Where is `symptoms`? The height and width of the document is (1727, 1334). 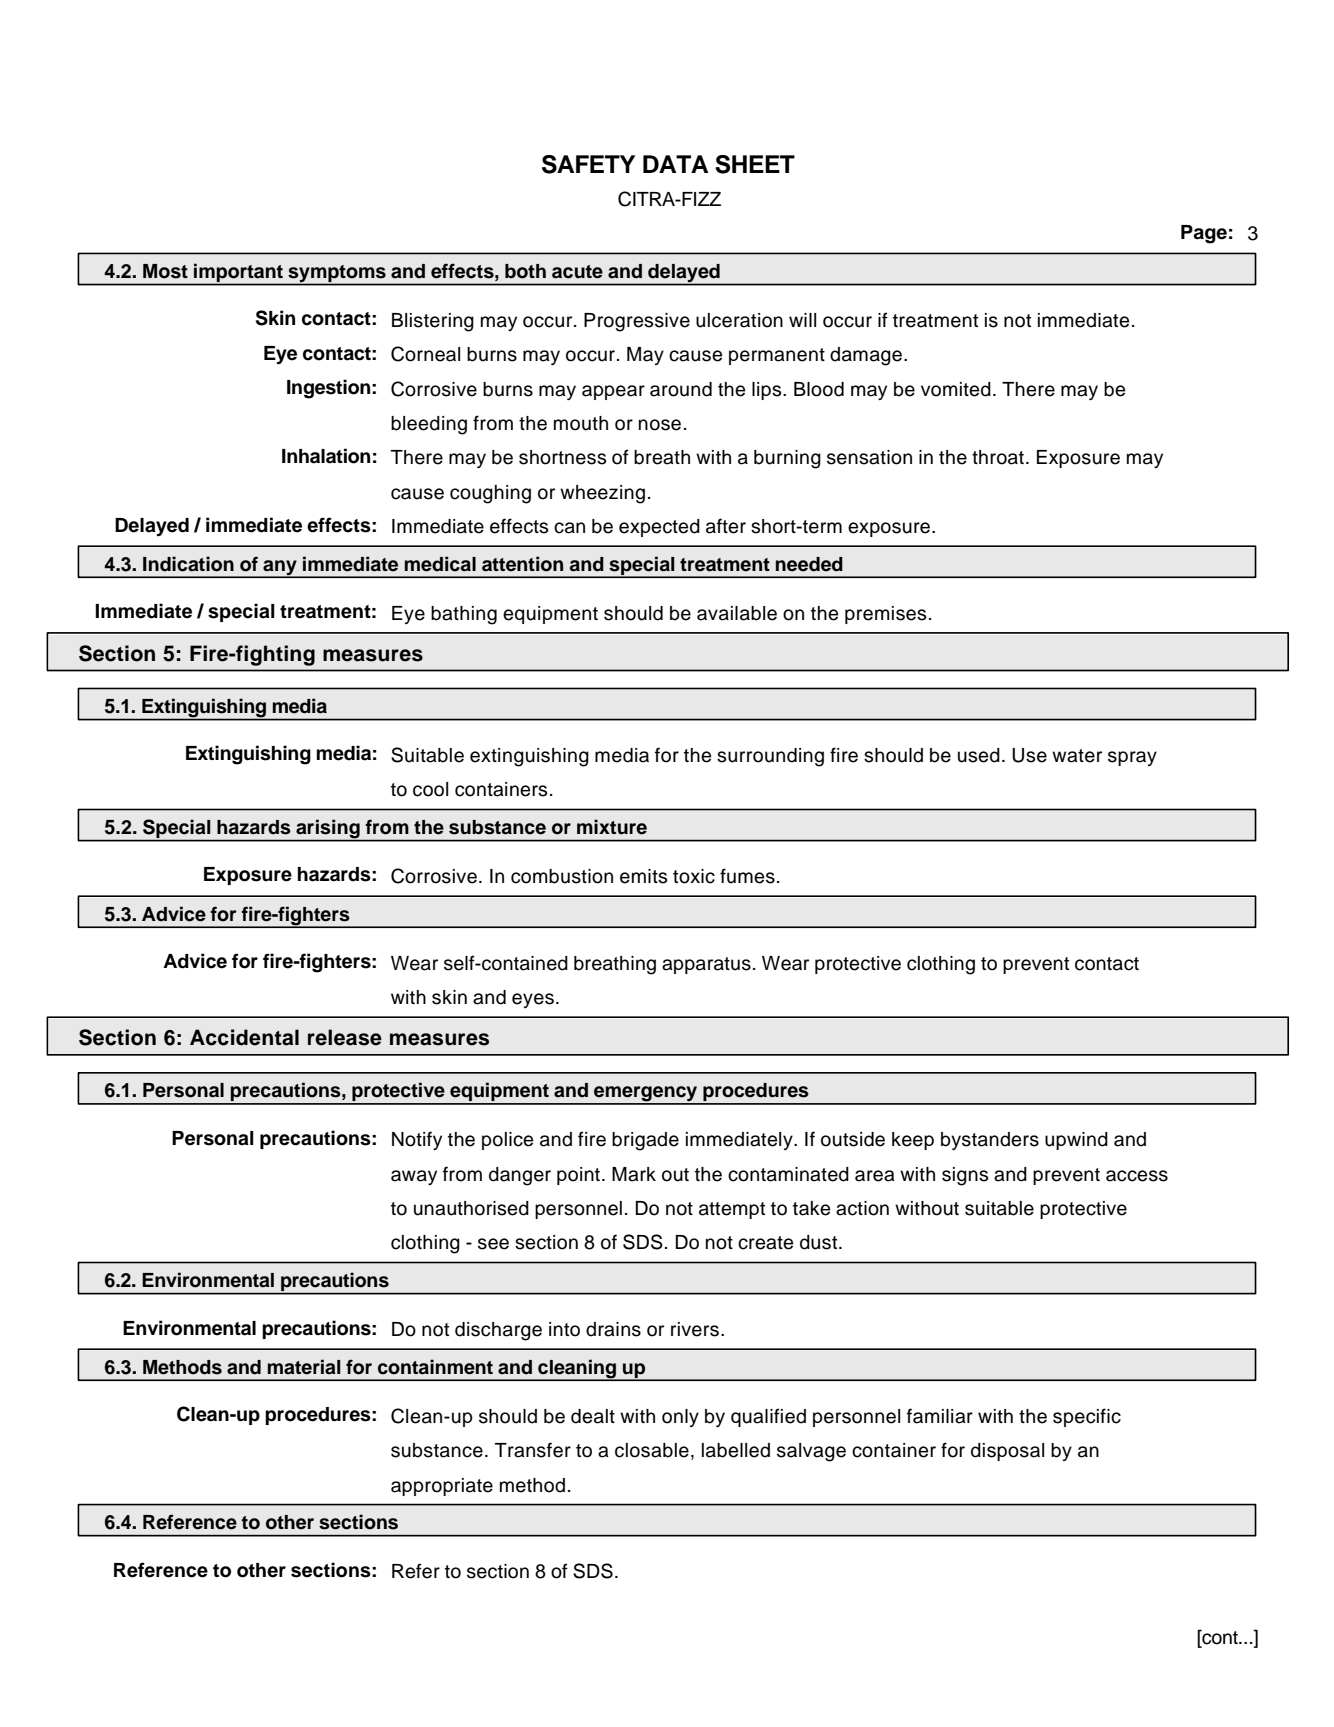
symptoms is located at coordinates (337, 275).
